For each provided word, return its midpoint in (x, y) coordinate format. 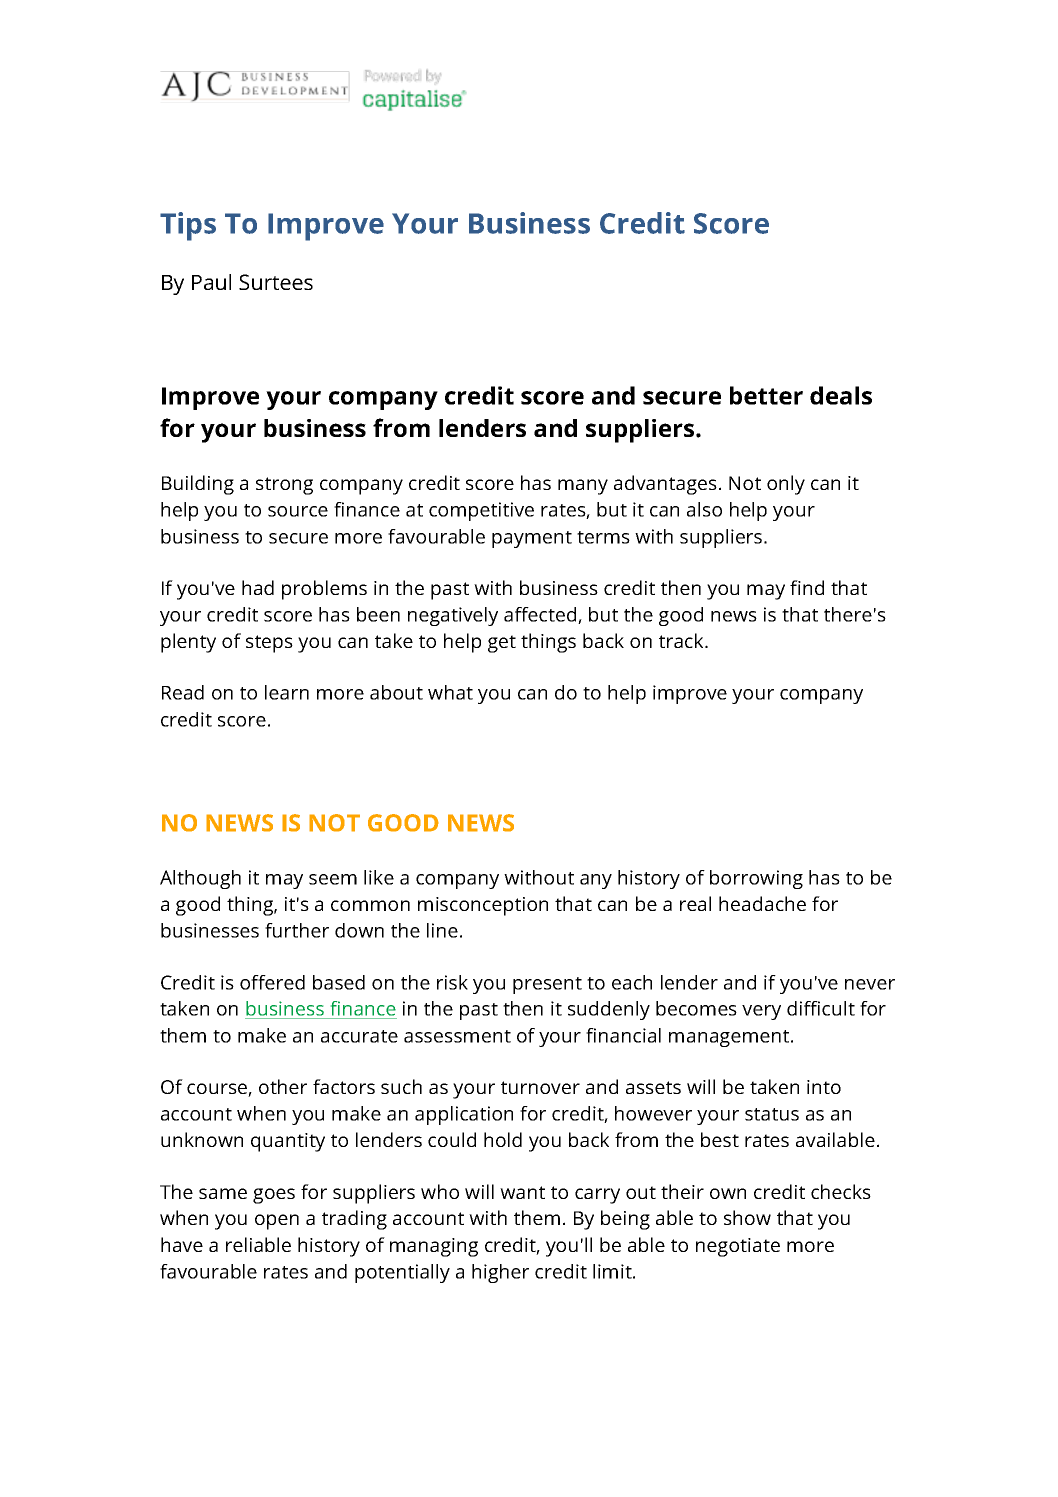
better (766, 395)
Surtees (276, 282)
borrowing (756, 879)
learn (287, 692)
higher (500, 1273)
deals (841, 395)
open (277, 1222)
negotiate (738, 1247)
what (450, 692)
